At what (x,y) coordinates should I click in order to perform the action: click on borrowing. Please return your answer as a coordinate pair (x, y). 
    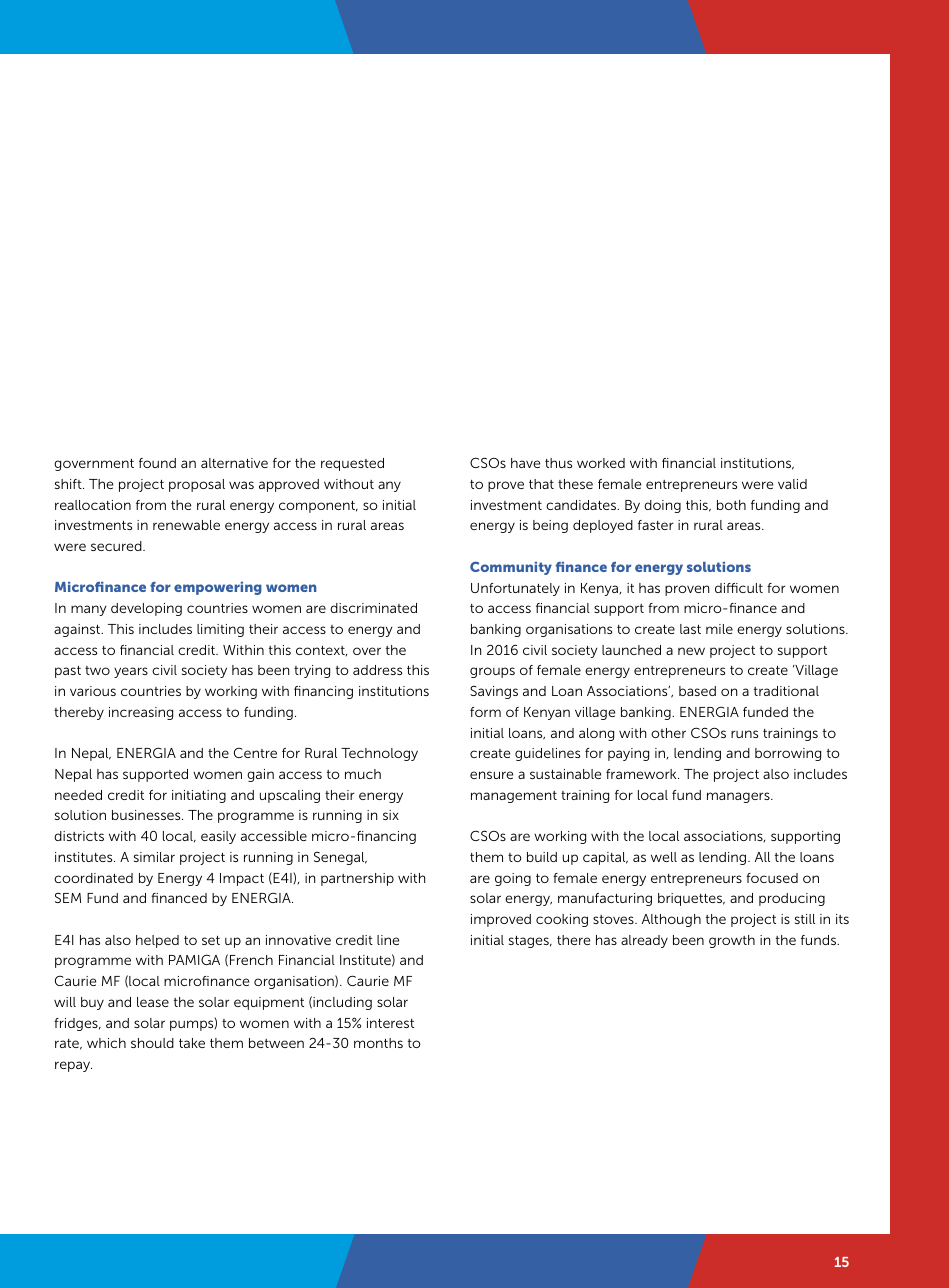
    Looking at the image, I should click on (788, 754).
